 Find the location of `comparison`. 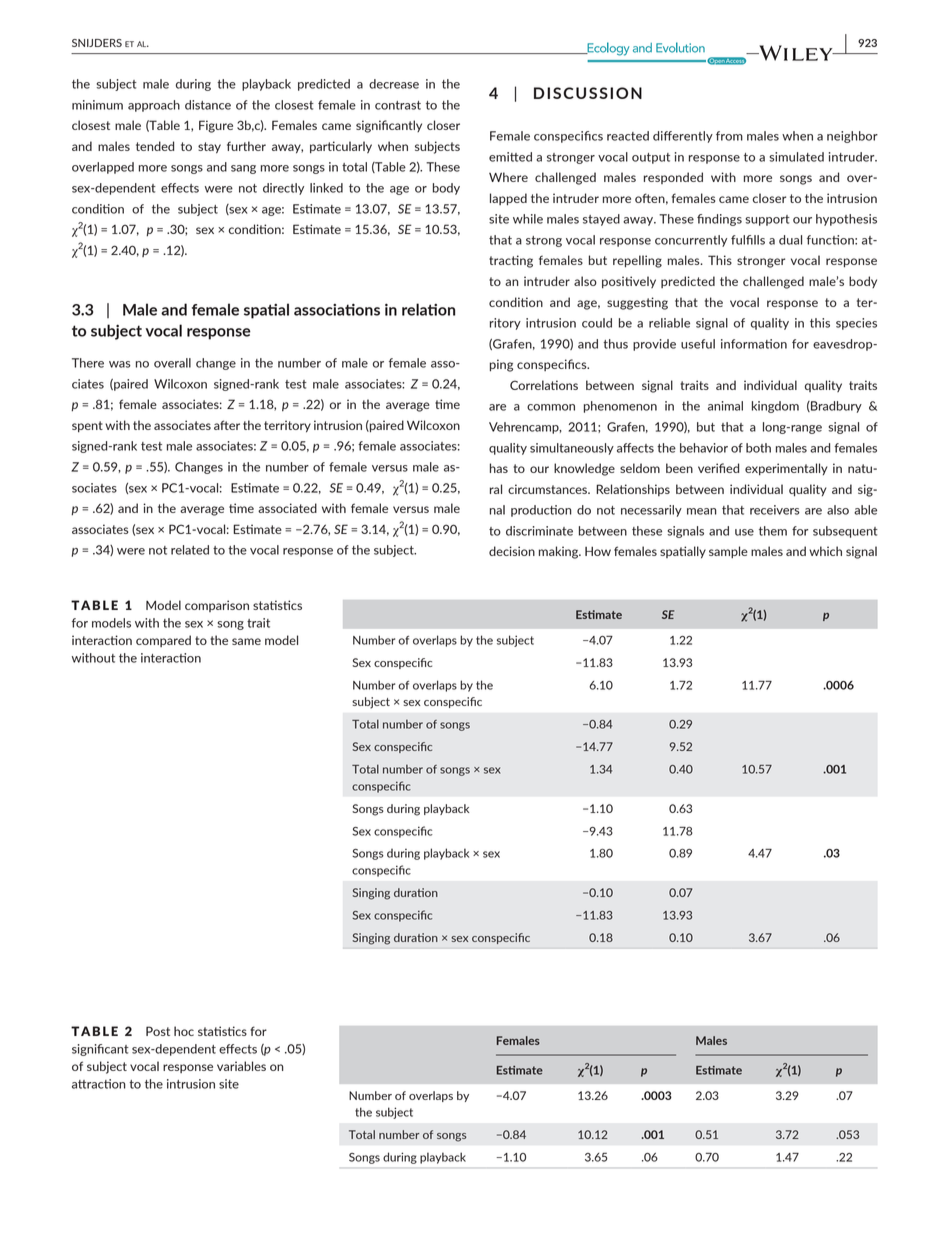

comparison is located at coordinates (217, 606).
